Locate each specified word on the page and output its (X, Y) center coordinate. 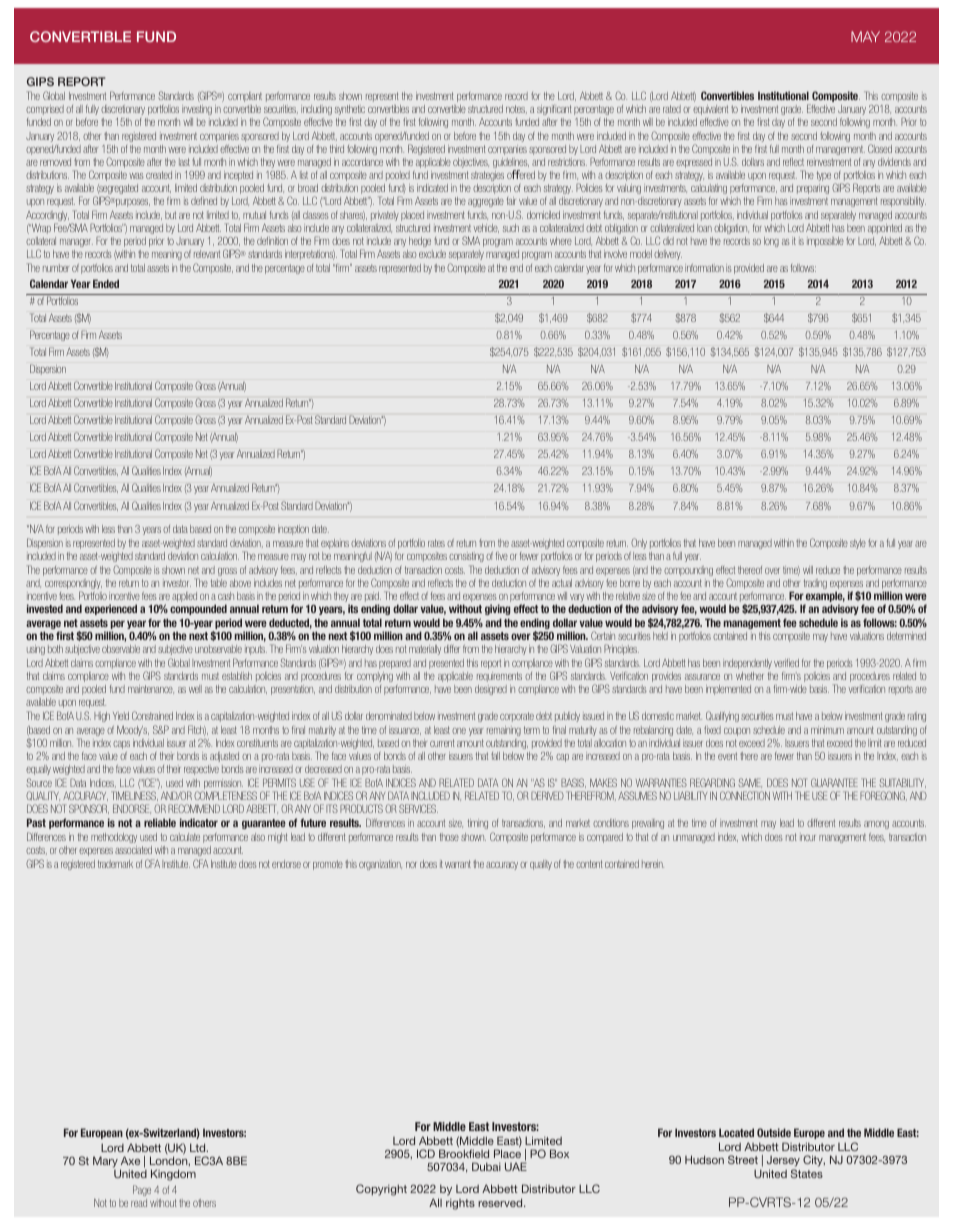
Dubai (486, 1166)
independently (747, 664)
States (807, 1173)
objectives (471, 163)
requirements (499, 677)
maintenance (151, 689)
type (824, 176)
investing (197, 110)
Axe (130, 1160)
